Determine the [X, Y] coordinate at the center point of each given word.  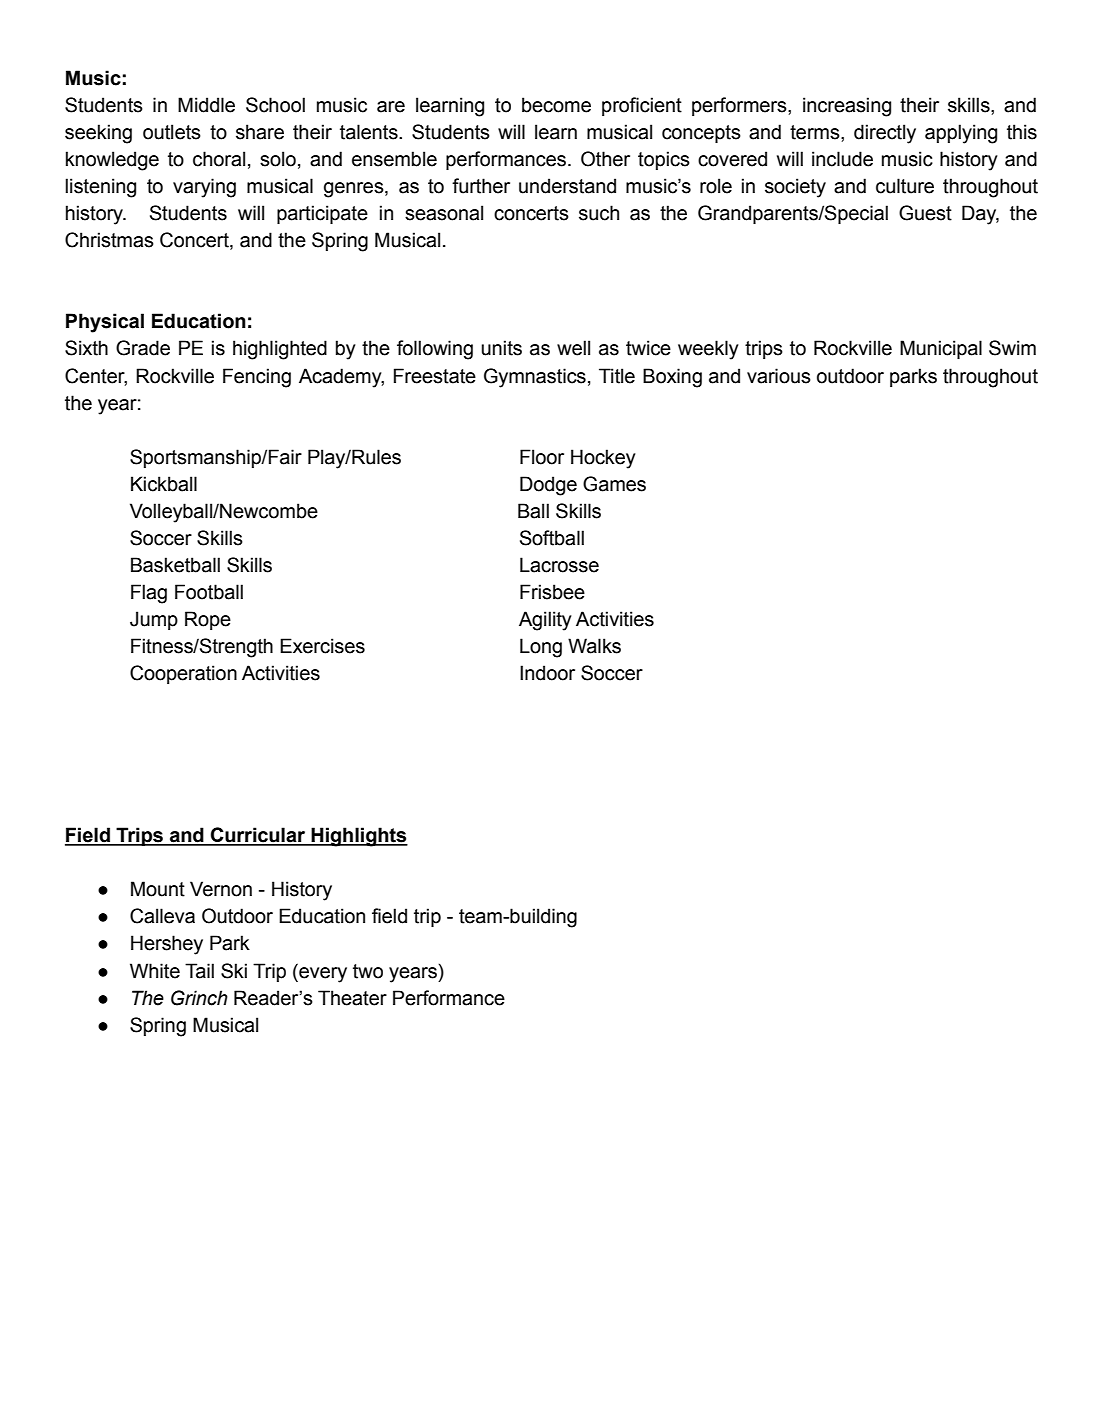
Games [614, 484]
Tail [199, 971]
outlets [172, 132]
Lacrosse [559, 565]
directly [885, 134]
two [368, 971]
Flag [149, 594]
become [556, 105]
